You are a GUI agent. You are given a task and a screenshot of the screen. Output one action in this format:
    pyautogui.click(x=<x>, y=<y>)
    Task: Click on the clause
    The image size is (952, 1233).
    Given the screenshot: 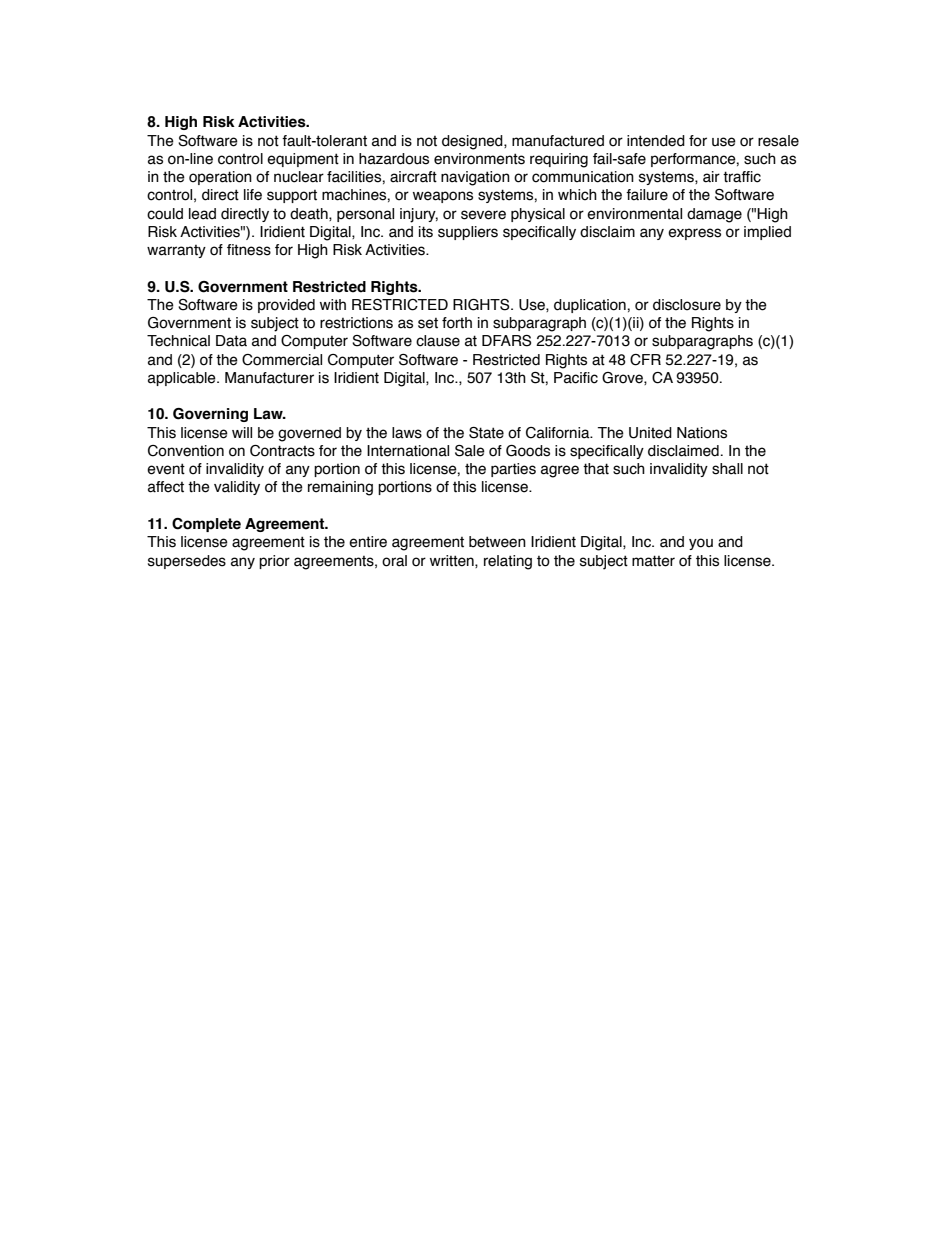 What is the action you would take?
    pyautogui.click(x=438, y=341)
